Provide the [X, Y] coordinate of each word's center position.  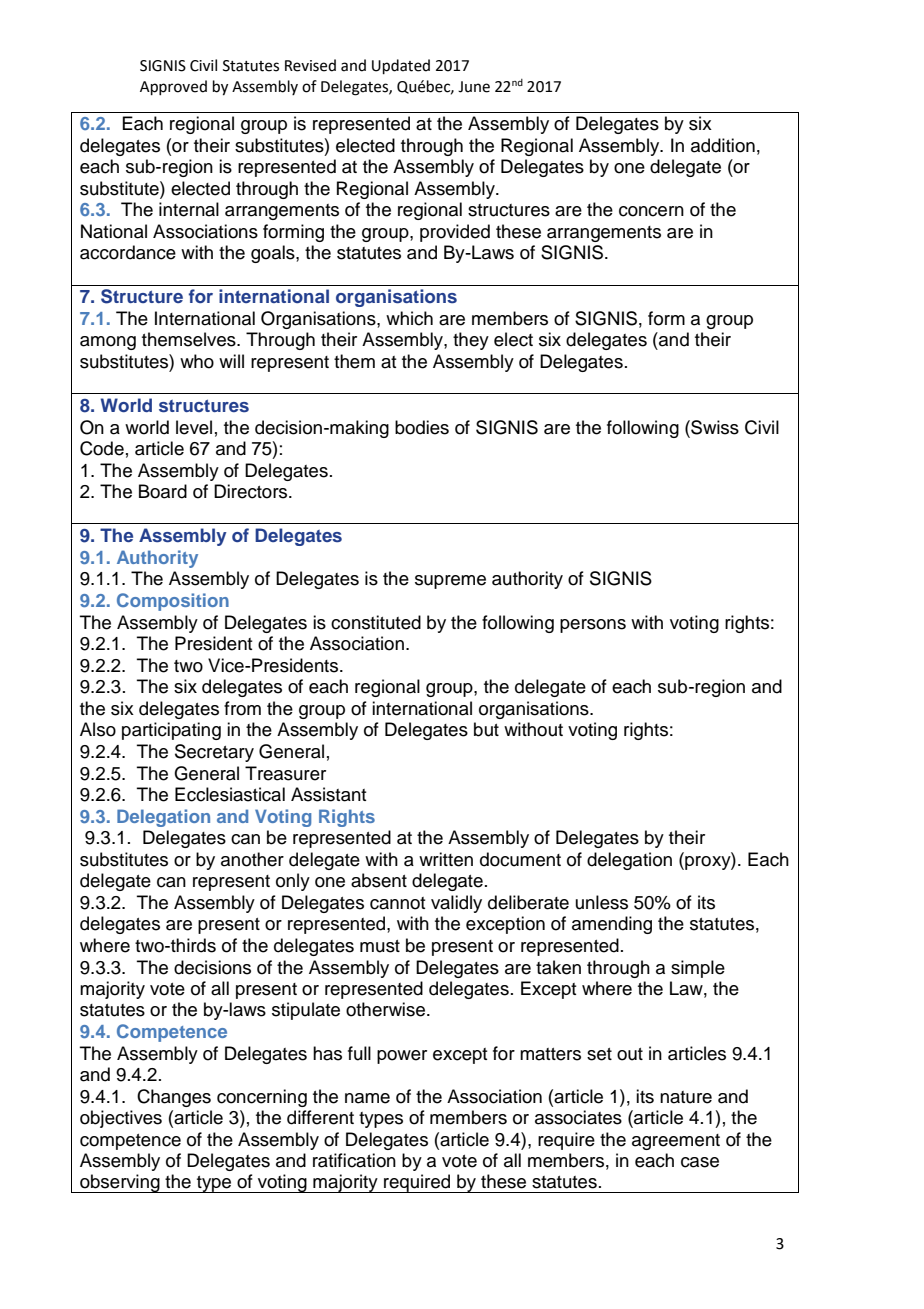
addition [723, 145]
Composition [173, 602]
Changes [174, 1098]
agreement [676, 1142]
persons [593, 626]
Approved [173, 87]
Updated [401, 66]
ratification [354, 1160]
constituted [376, 622]
